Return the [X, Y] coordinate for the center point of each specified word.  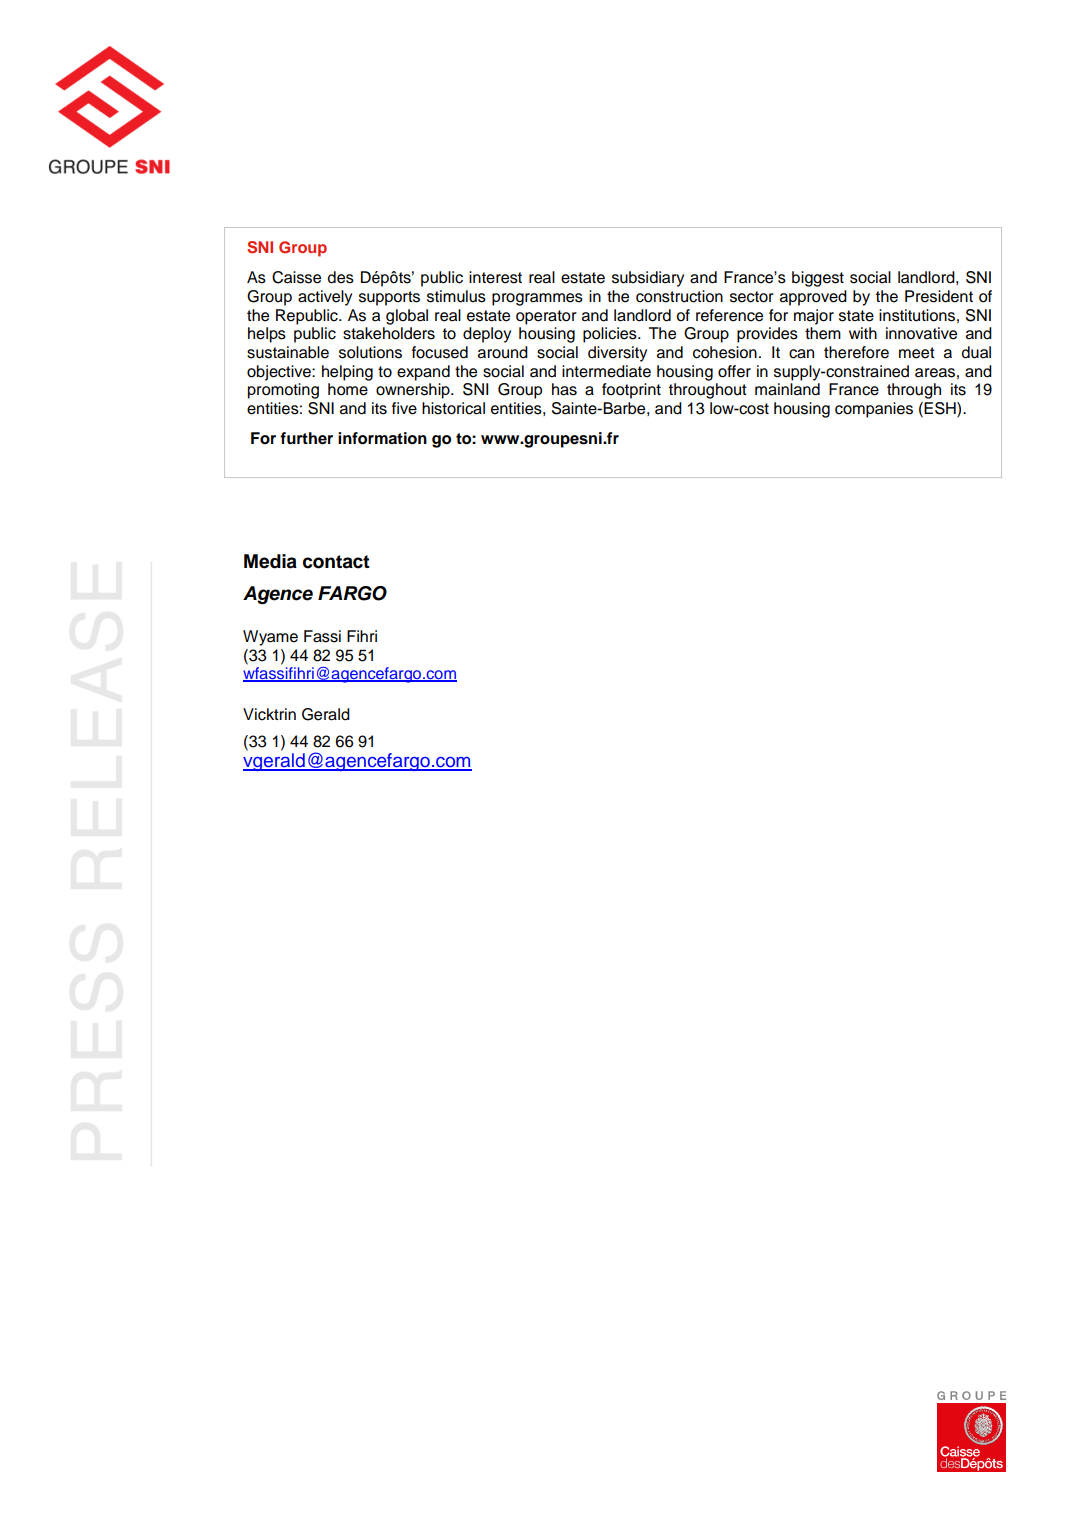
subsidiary [648, 279]
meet [917, 353]
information [382, 438]
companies [874, 410]
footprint [631, 391]
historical [453, 408]
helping [347, 373]
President [939, 296]
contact [336, 562]
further [306, 438]
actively [325, 298]
